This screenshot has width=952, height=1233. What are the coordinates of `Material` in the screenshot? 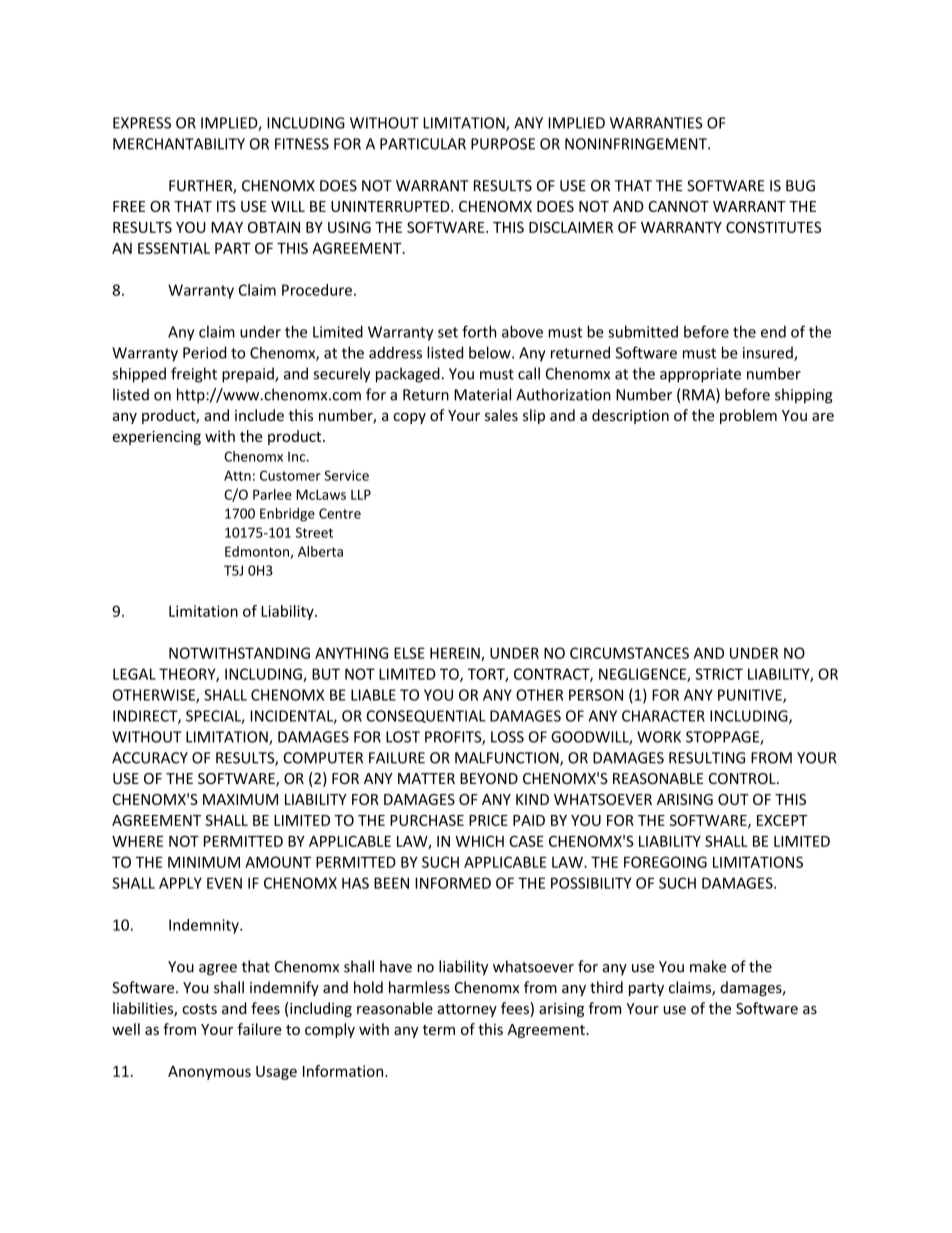 It's located at (482, 394).
